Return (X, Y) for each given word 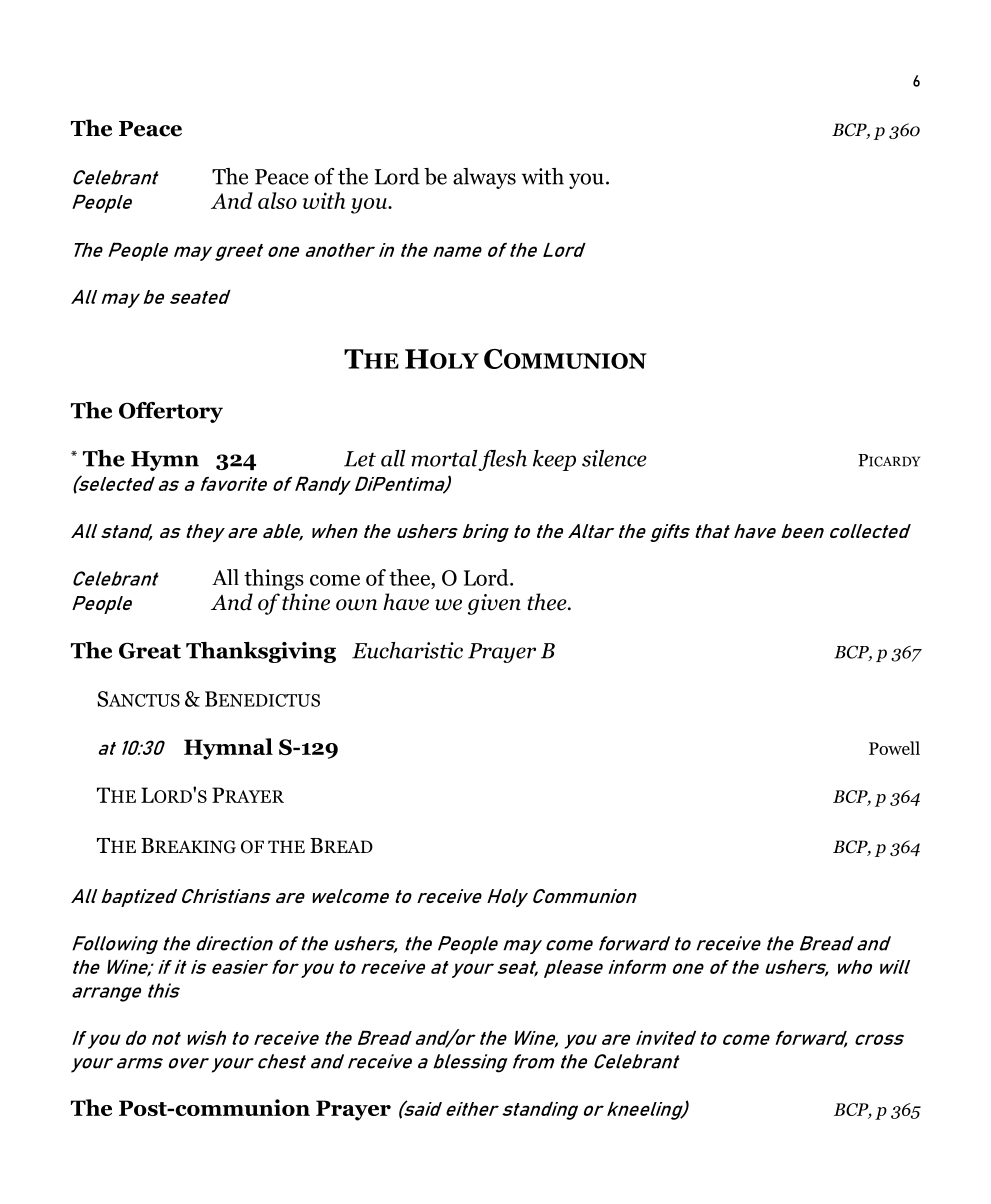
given (494, 604)
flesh (502, 460)
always (484, 178)
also (277, 200)
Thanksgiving (261, 652)
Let (360, 459)
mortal (444, 458)
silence (614, 458)
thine (306, 602)
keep (554, 460)
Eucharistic (407, 650)
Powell (894, 748)
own (356, 605)
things (274, 579)
